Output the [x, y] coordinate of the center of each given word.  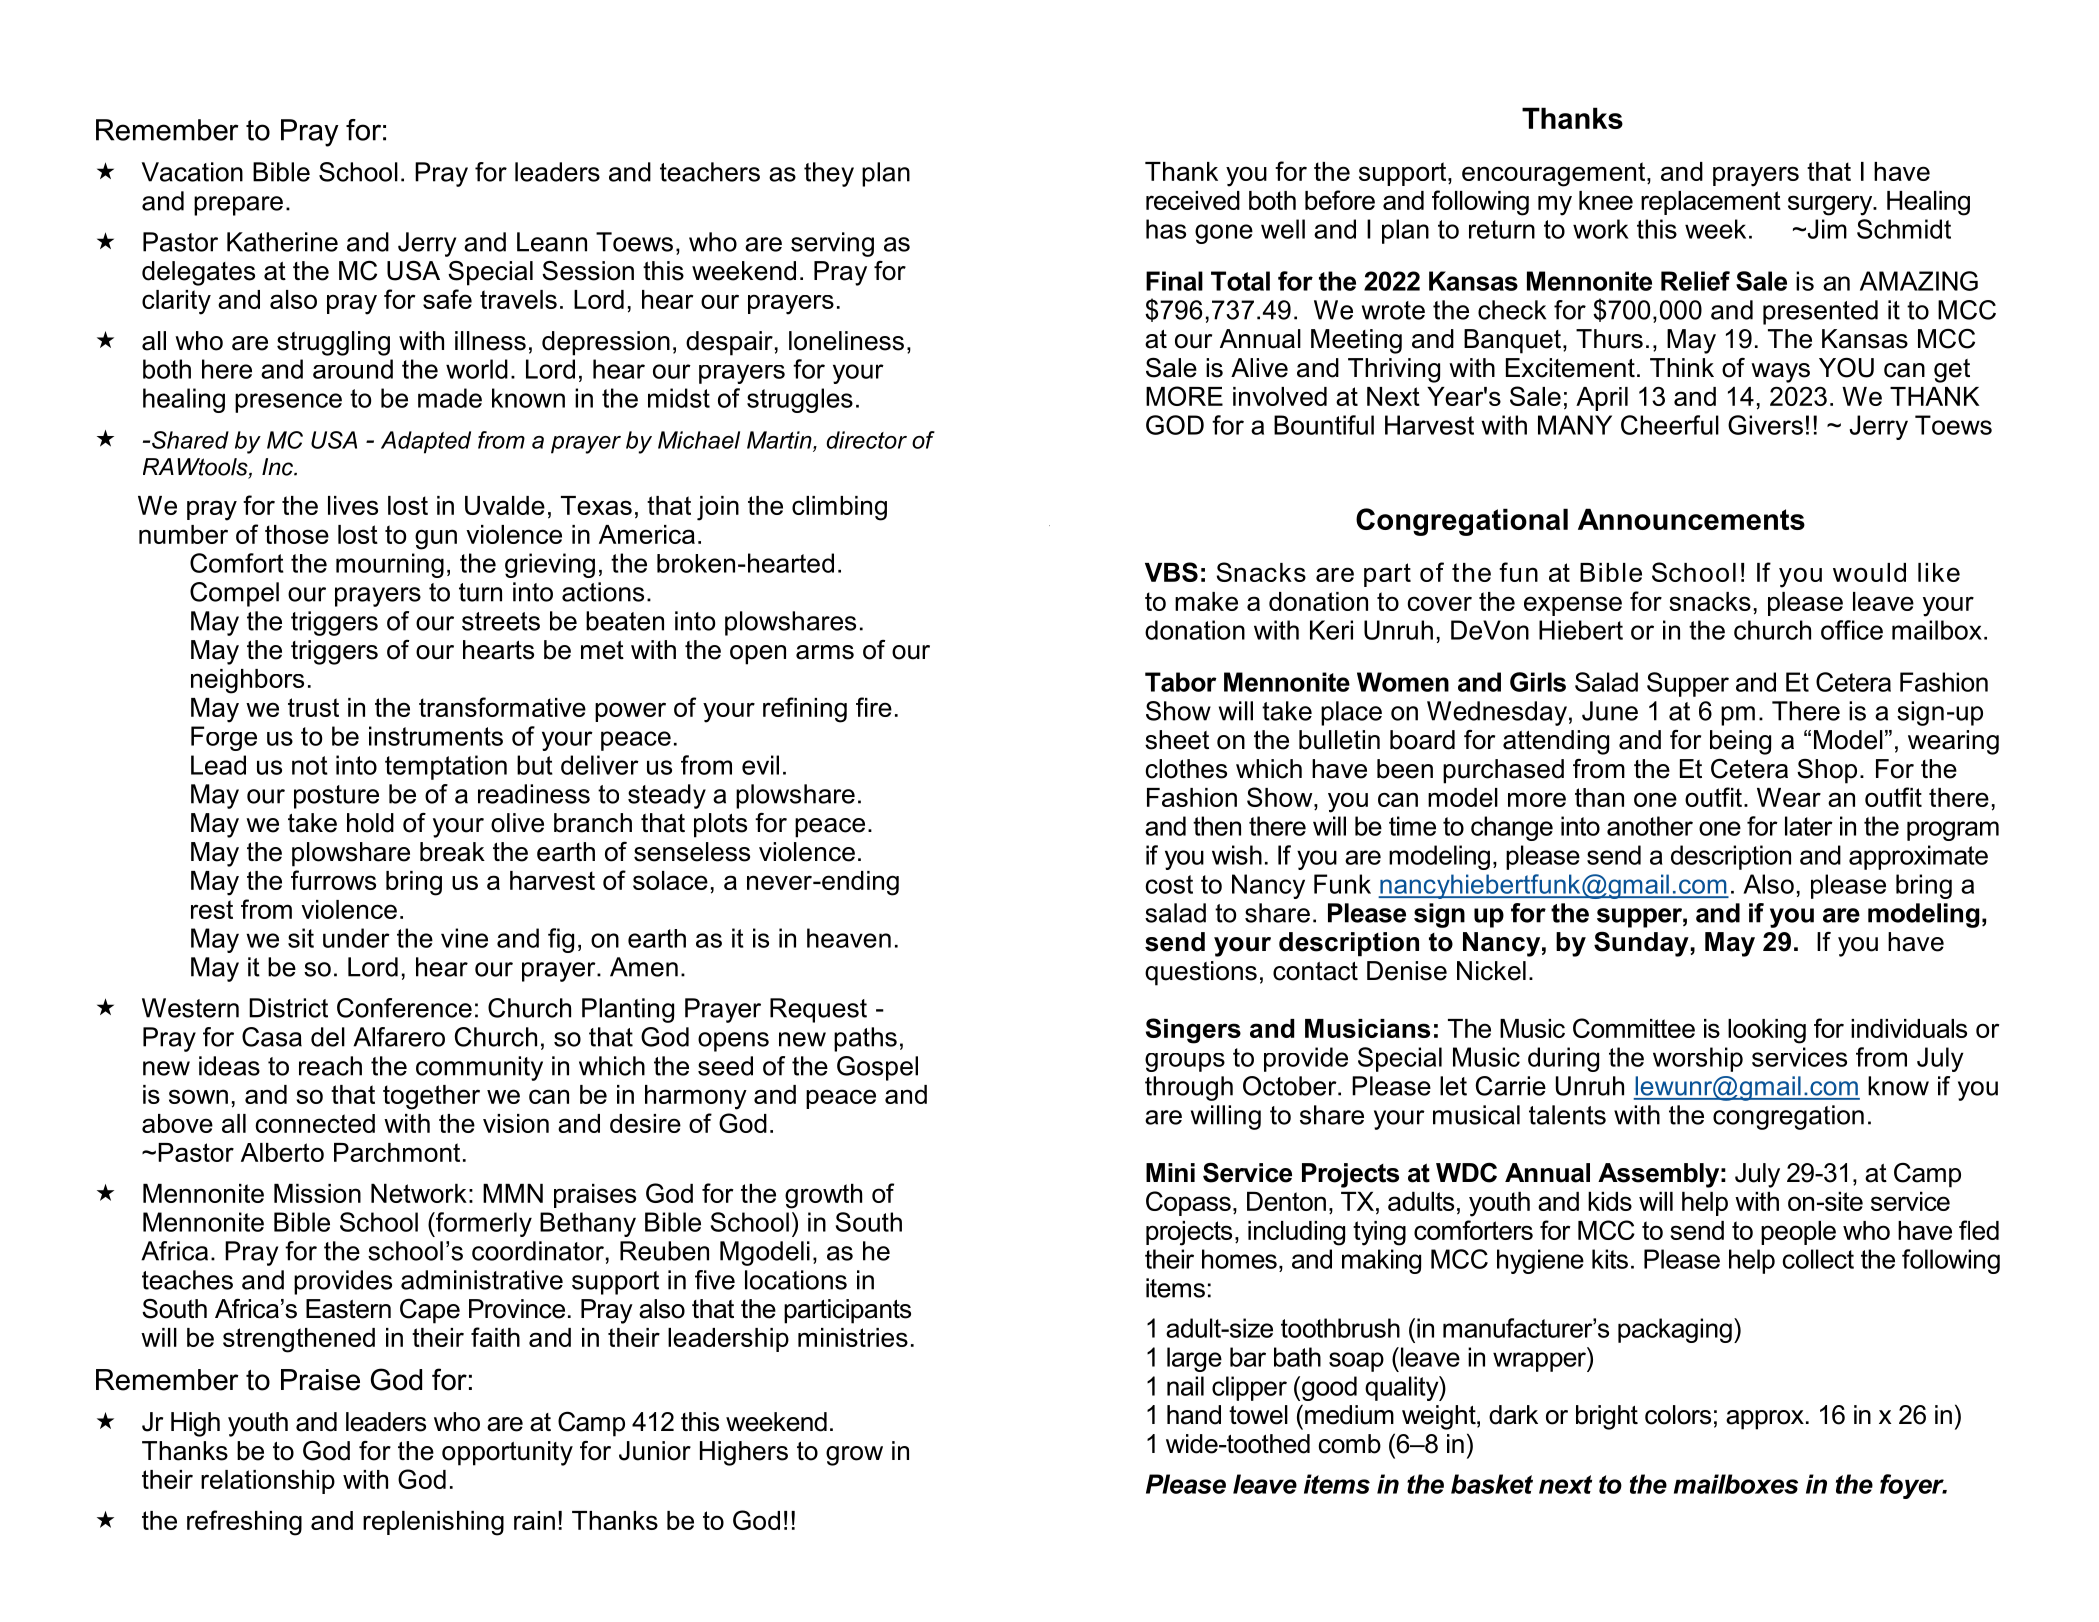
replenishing [433, 1523]
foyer [1913, 1486]
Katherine [282, 242]
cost [1169, 884]
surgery [1831, 205]
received [1193, 200]
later [1809, 826]
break [452, 852]
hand [1194, 1415]
